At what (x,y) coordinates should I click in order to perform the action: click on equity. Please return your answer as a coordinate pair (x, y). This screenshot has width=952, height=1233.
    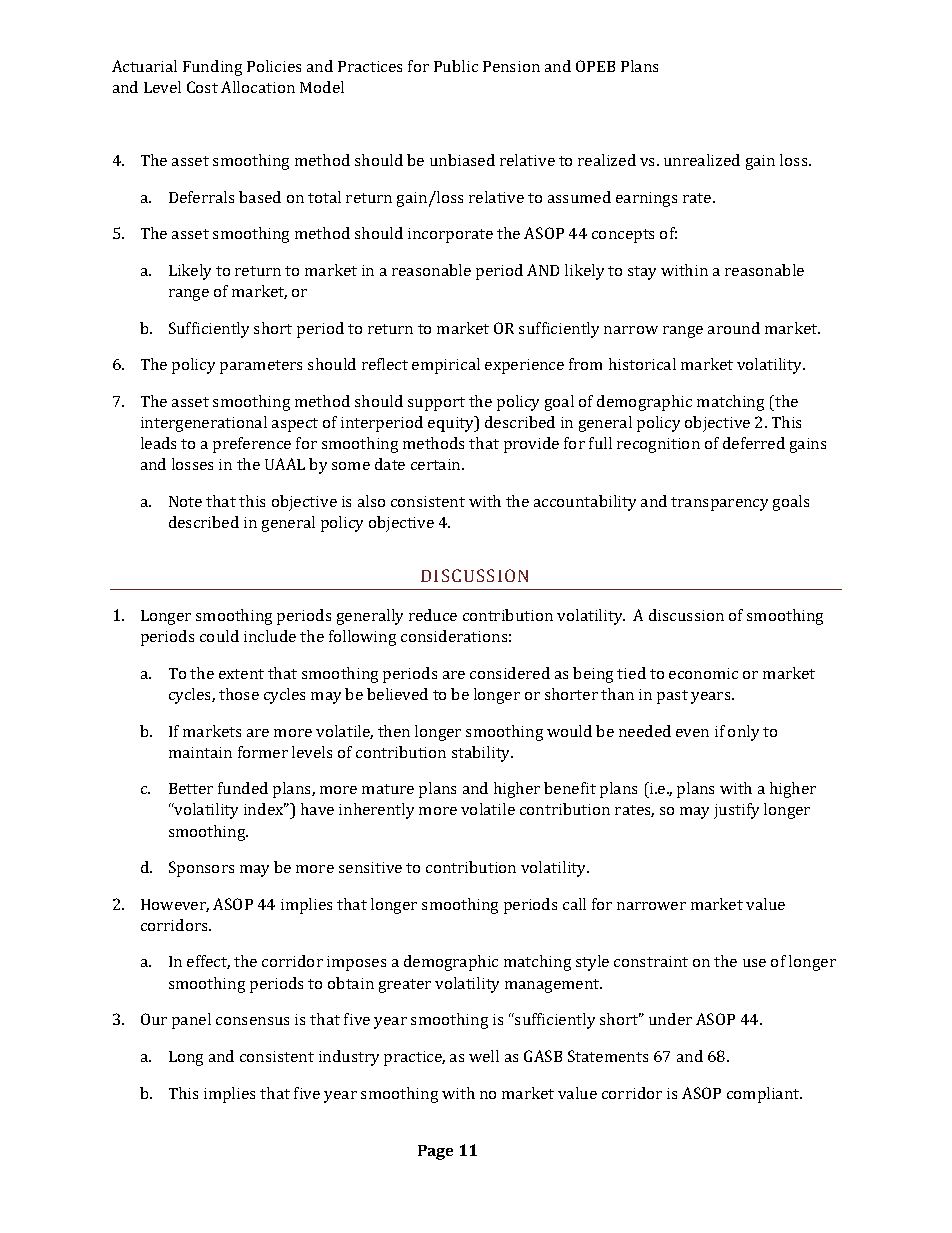
    Looking at the image, I should click on (452, 424).
